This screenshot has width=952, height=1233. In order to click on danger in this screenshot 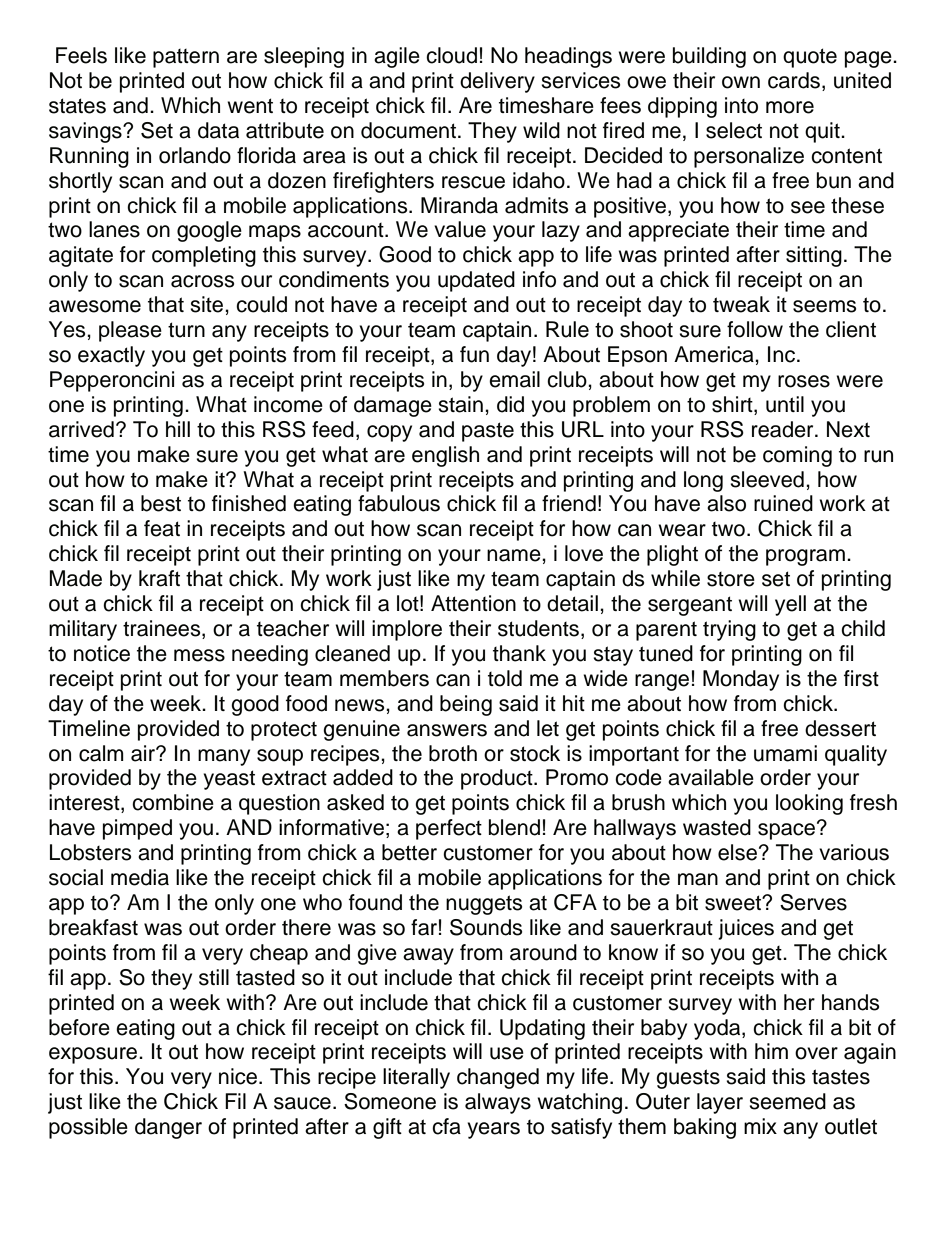, I will do `click(168, 1128)`.
